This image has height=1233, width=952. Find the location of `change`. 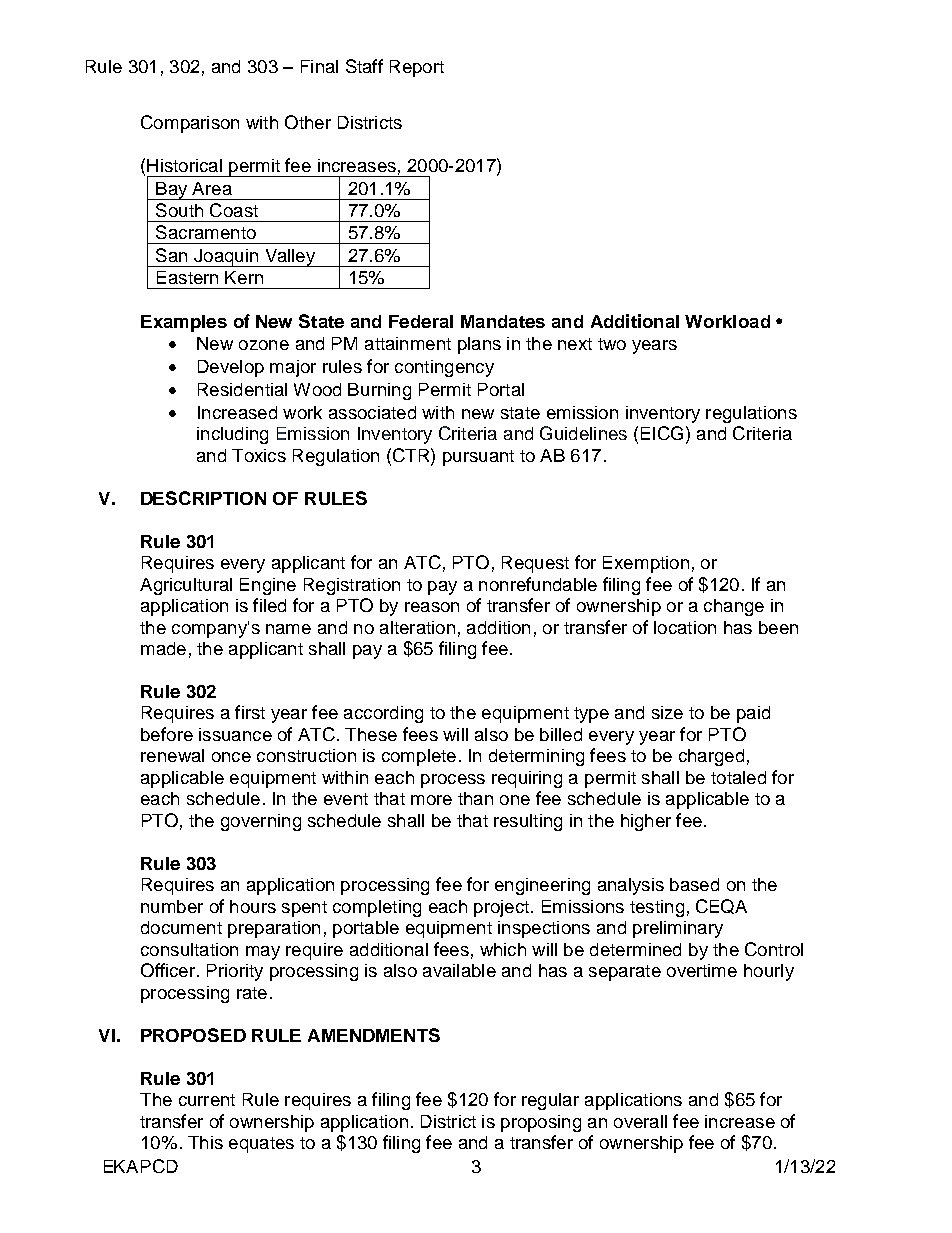

change is located at coordinates (734, 607).
